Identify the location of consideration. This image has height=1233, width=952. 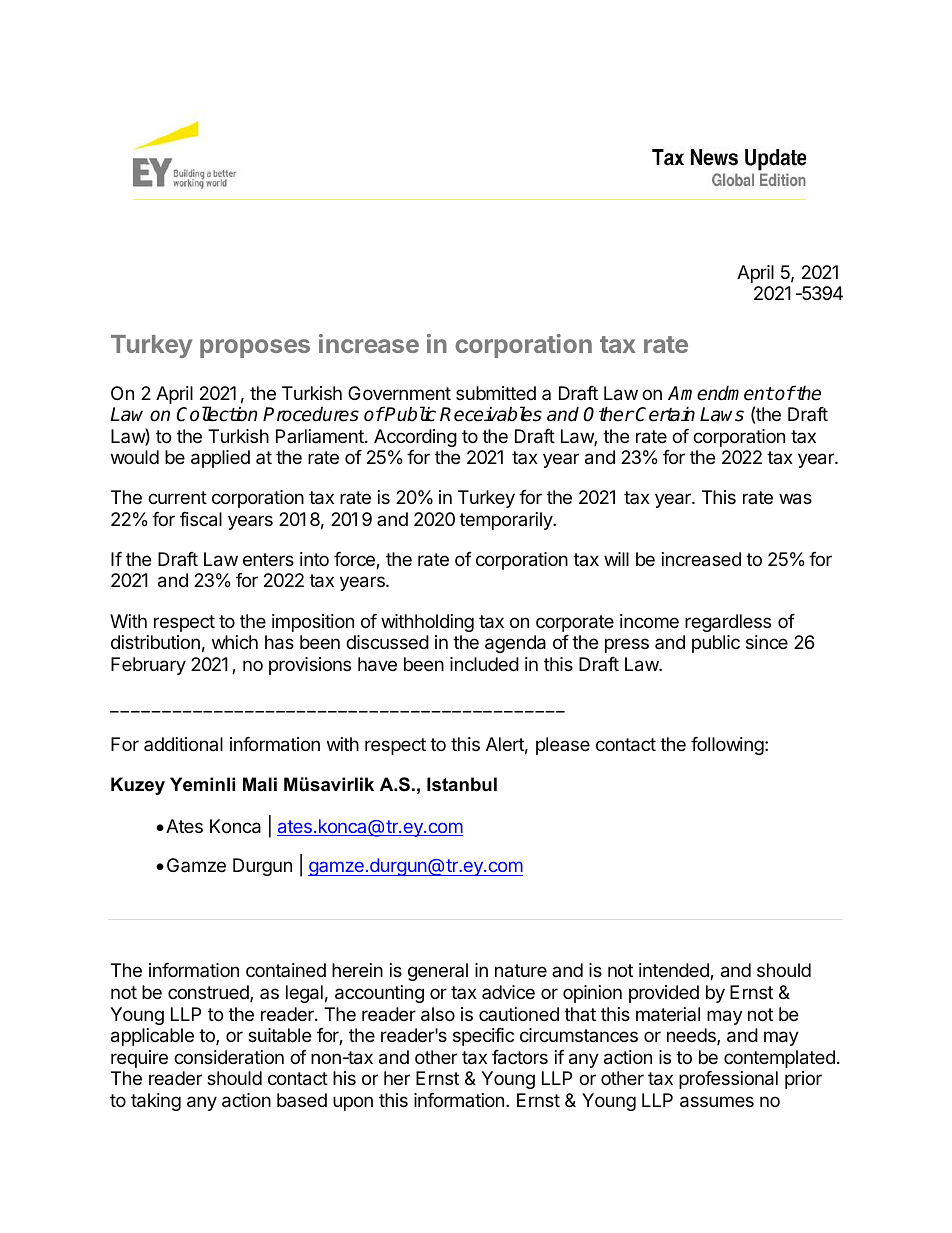
(229, 1057).
